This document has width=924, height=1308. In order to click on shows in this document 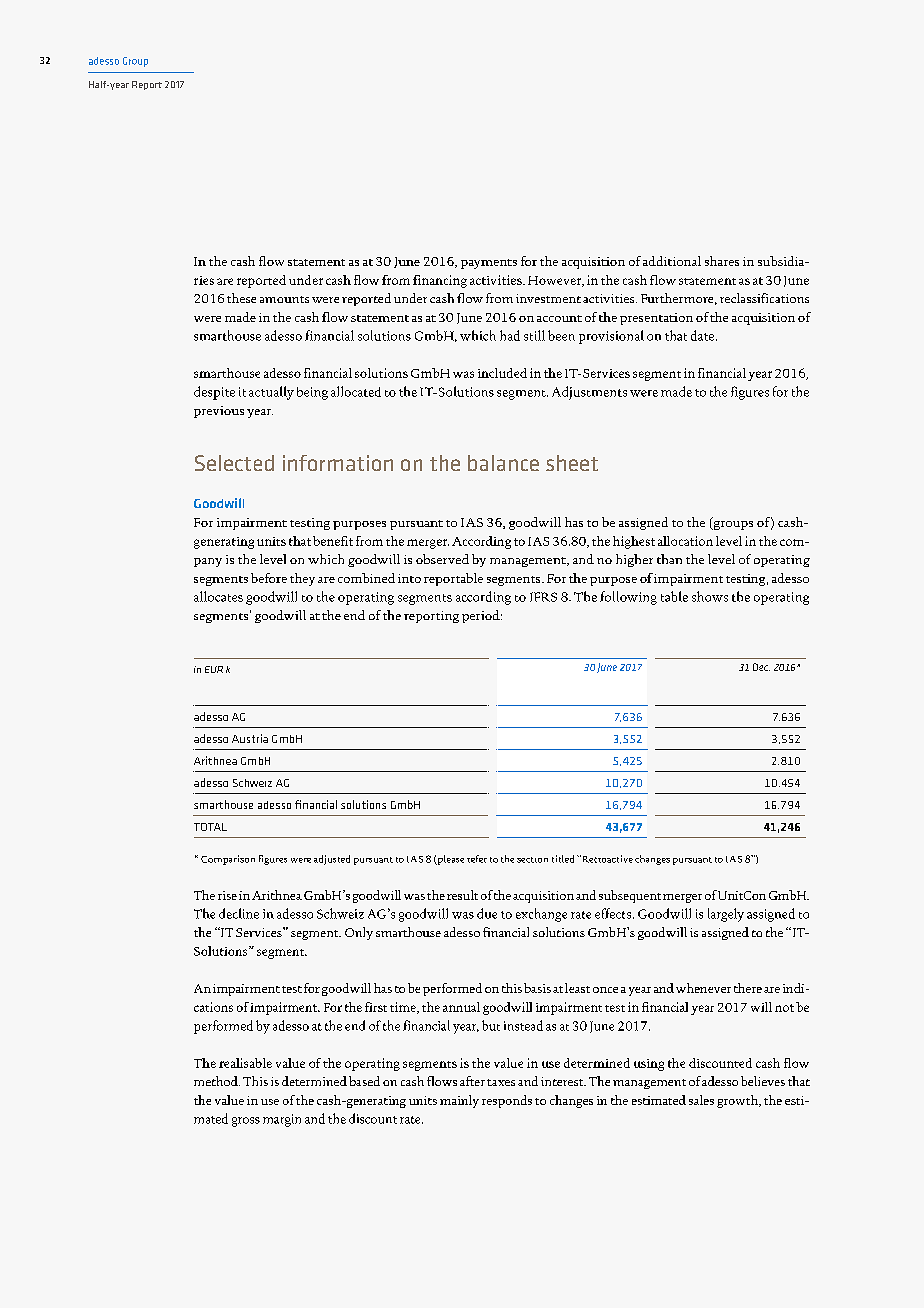, I will do `click(710, 596)`.
